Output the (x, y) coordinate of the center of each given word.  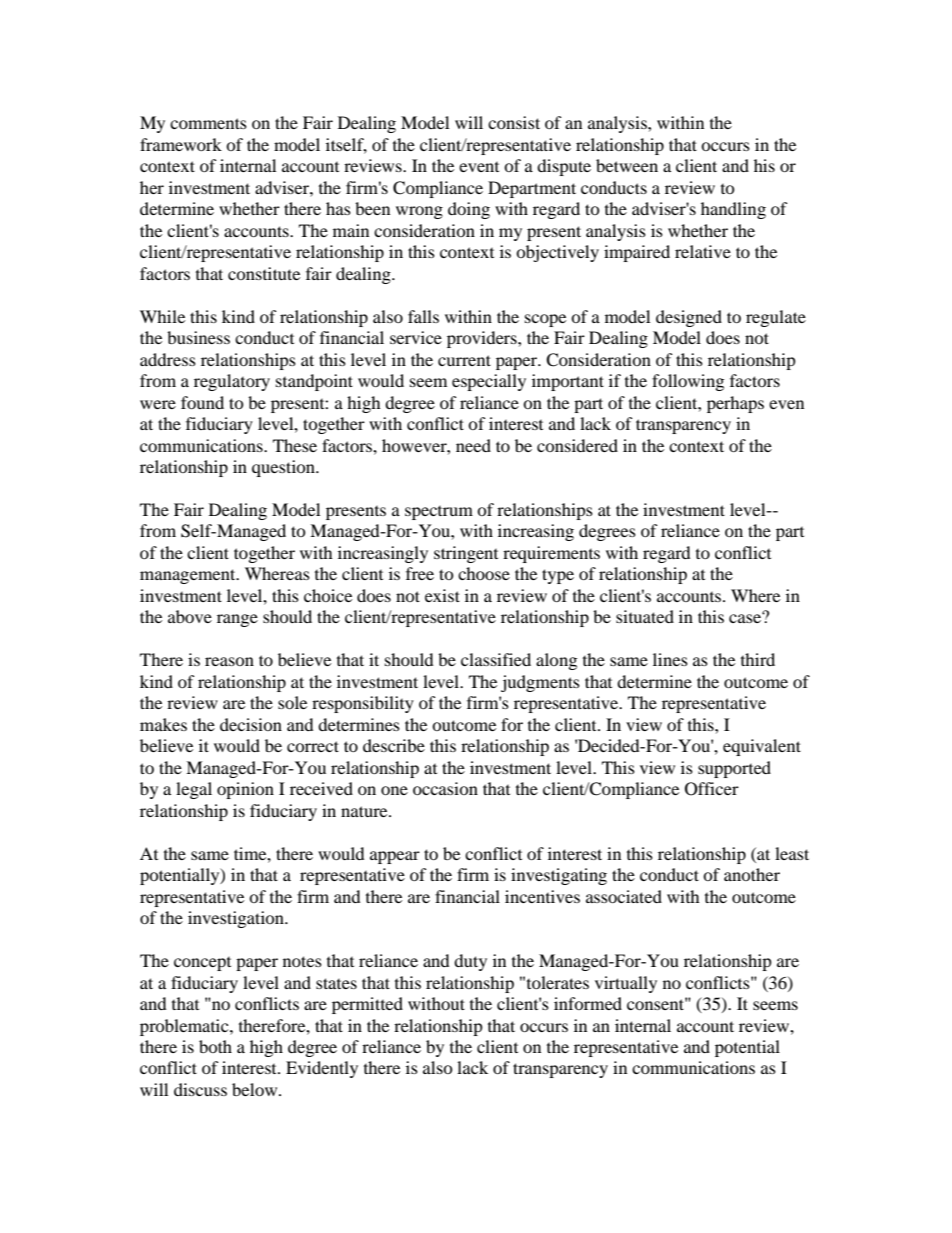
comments (208, 123)
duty (470, 962)
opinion (245, 790)
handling (733, 210)
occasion (445, 788)
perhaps (735, 404)
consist (514, 122)
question (284, 468)
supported (734, 769)
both (215, 1046)
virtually (626, 984)
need (473, 445)
